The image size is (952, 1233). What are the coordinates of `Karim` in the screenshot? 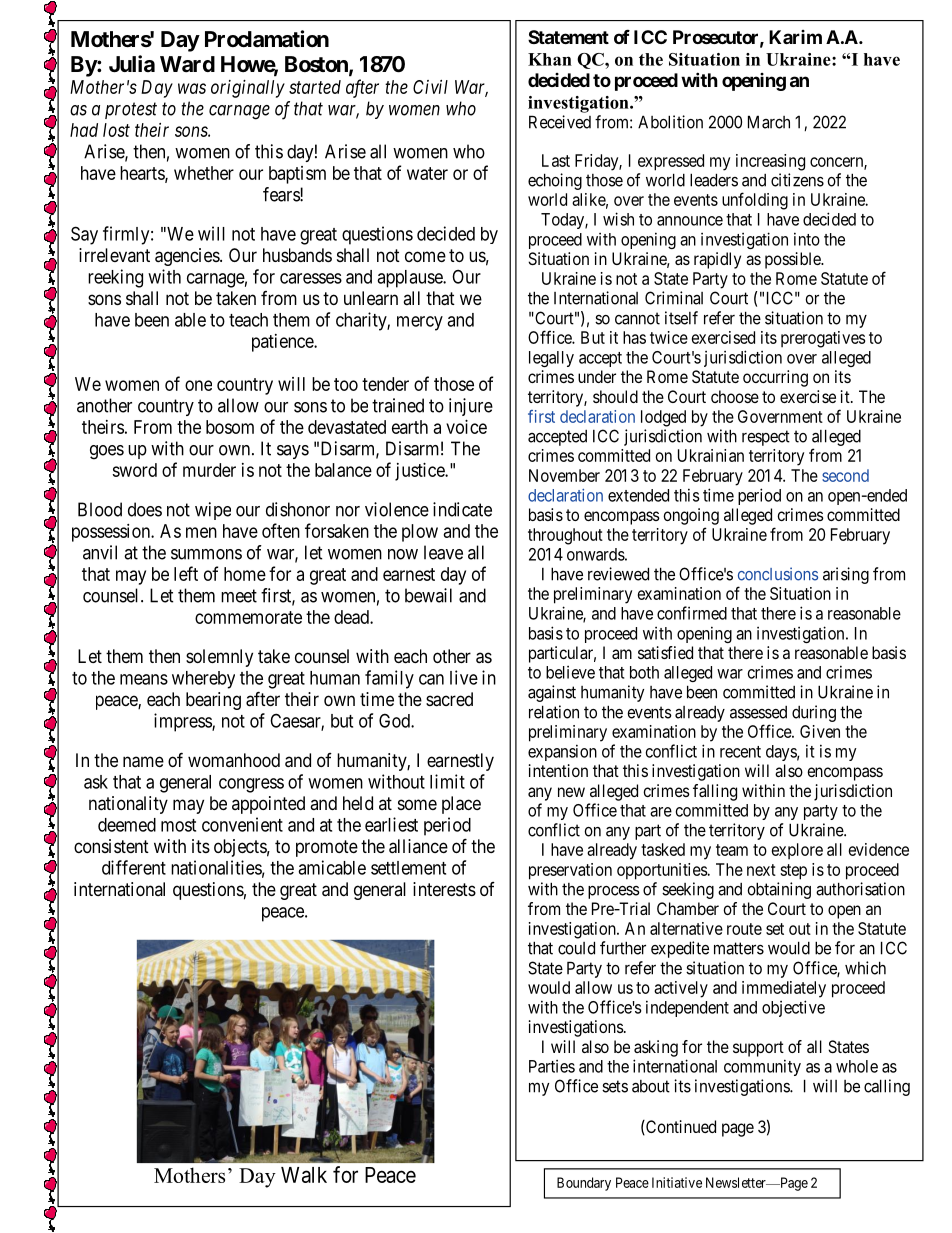 It's located at (795, 37).
